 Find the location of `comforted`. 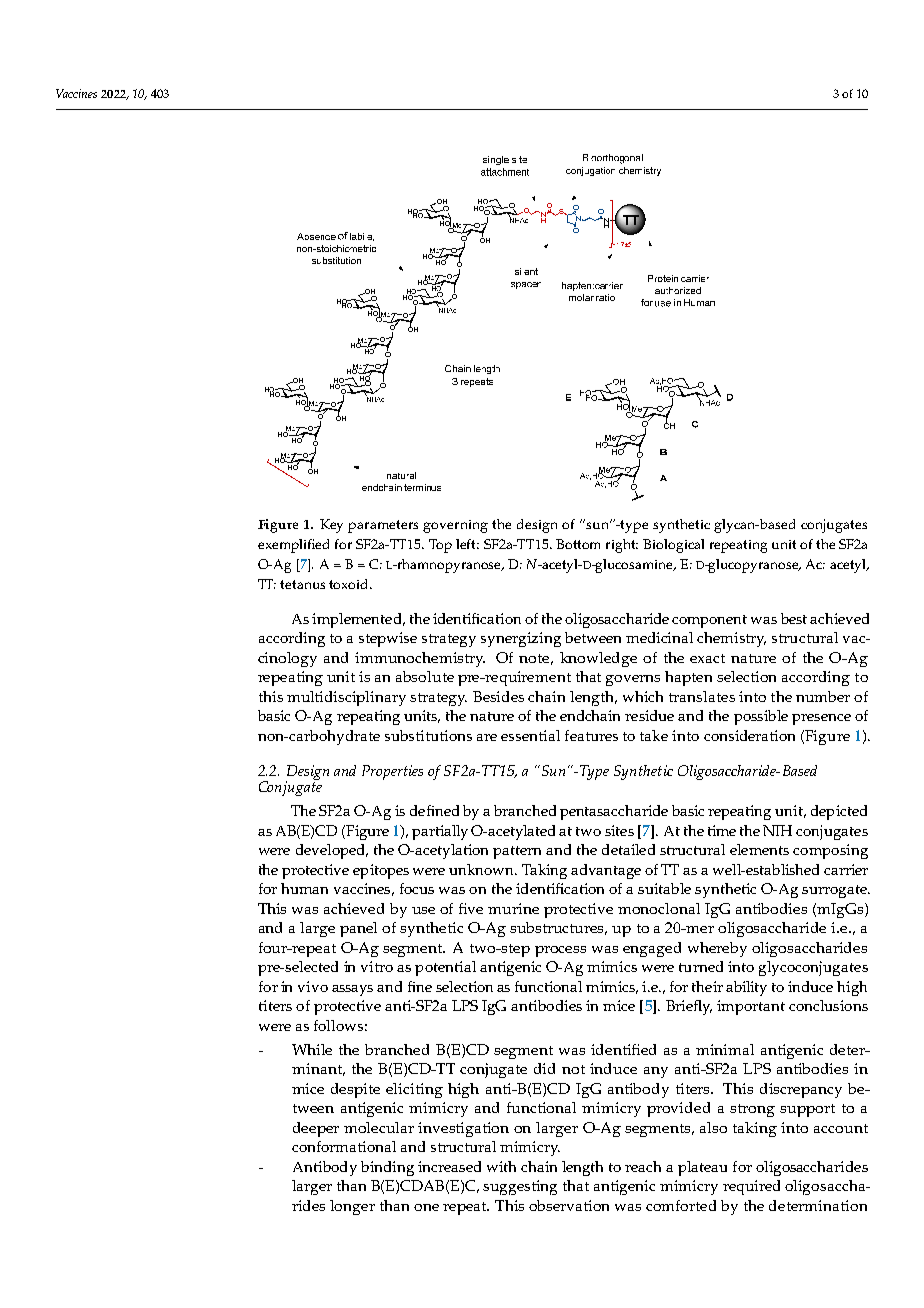

comforted is located at coordinates (681, 1205).
